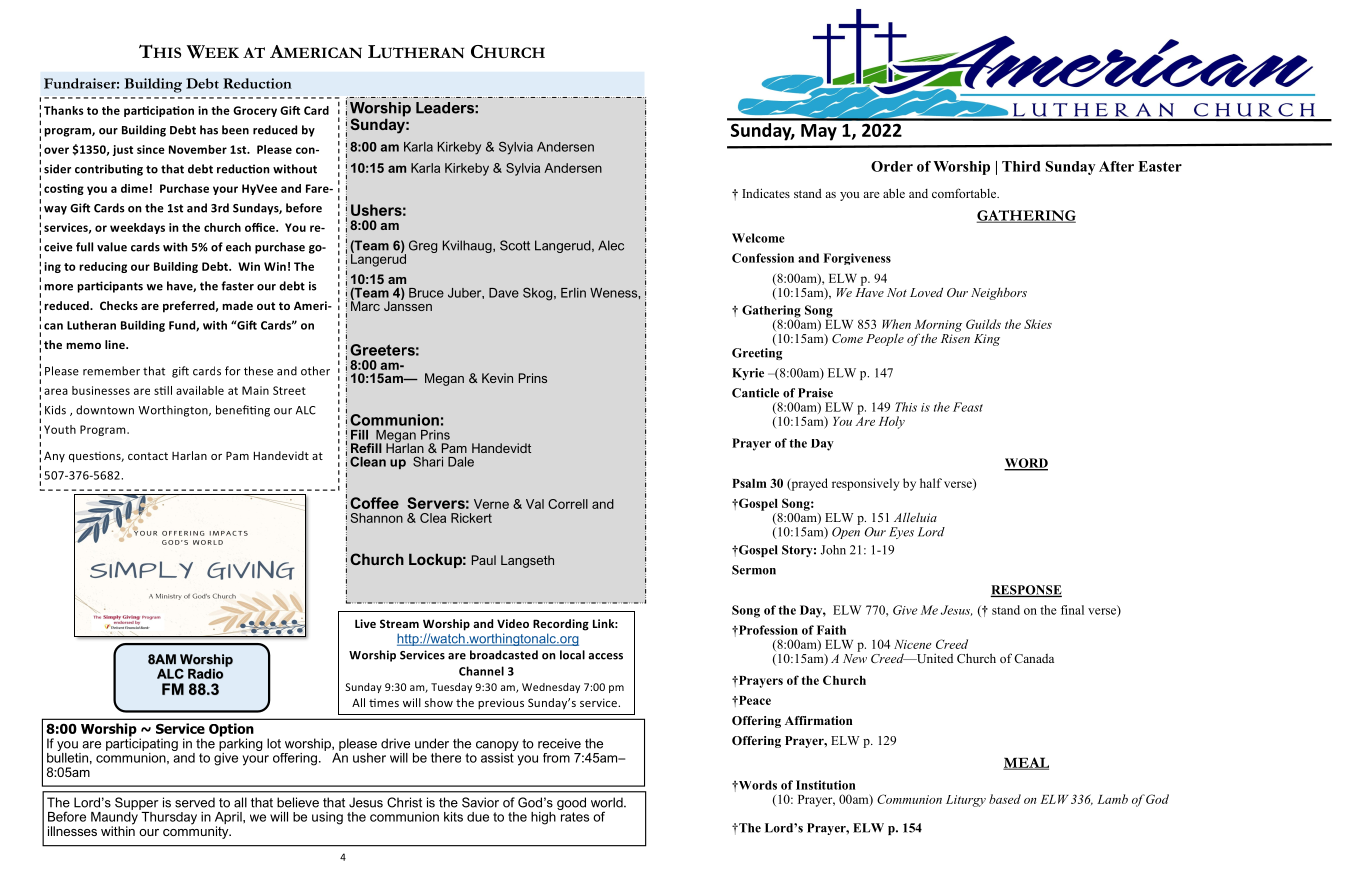 The image size is (1372, 887). I want to click on contact, so click(148, 456).
